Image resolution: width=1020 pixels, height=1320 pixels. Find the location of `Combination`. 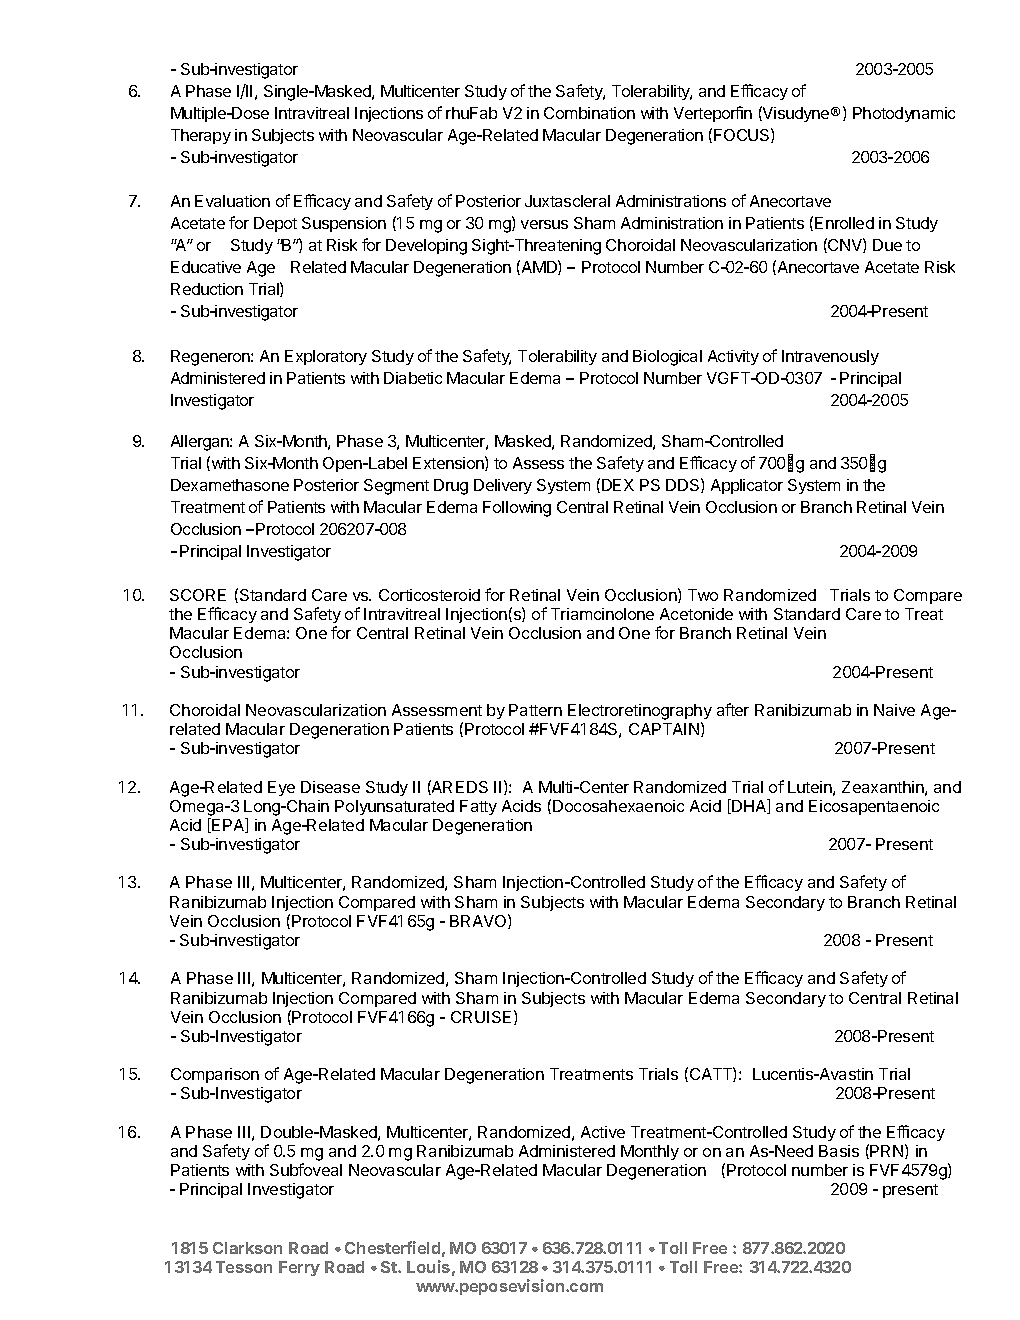

Combination is located at coordinates (589, 113).
